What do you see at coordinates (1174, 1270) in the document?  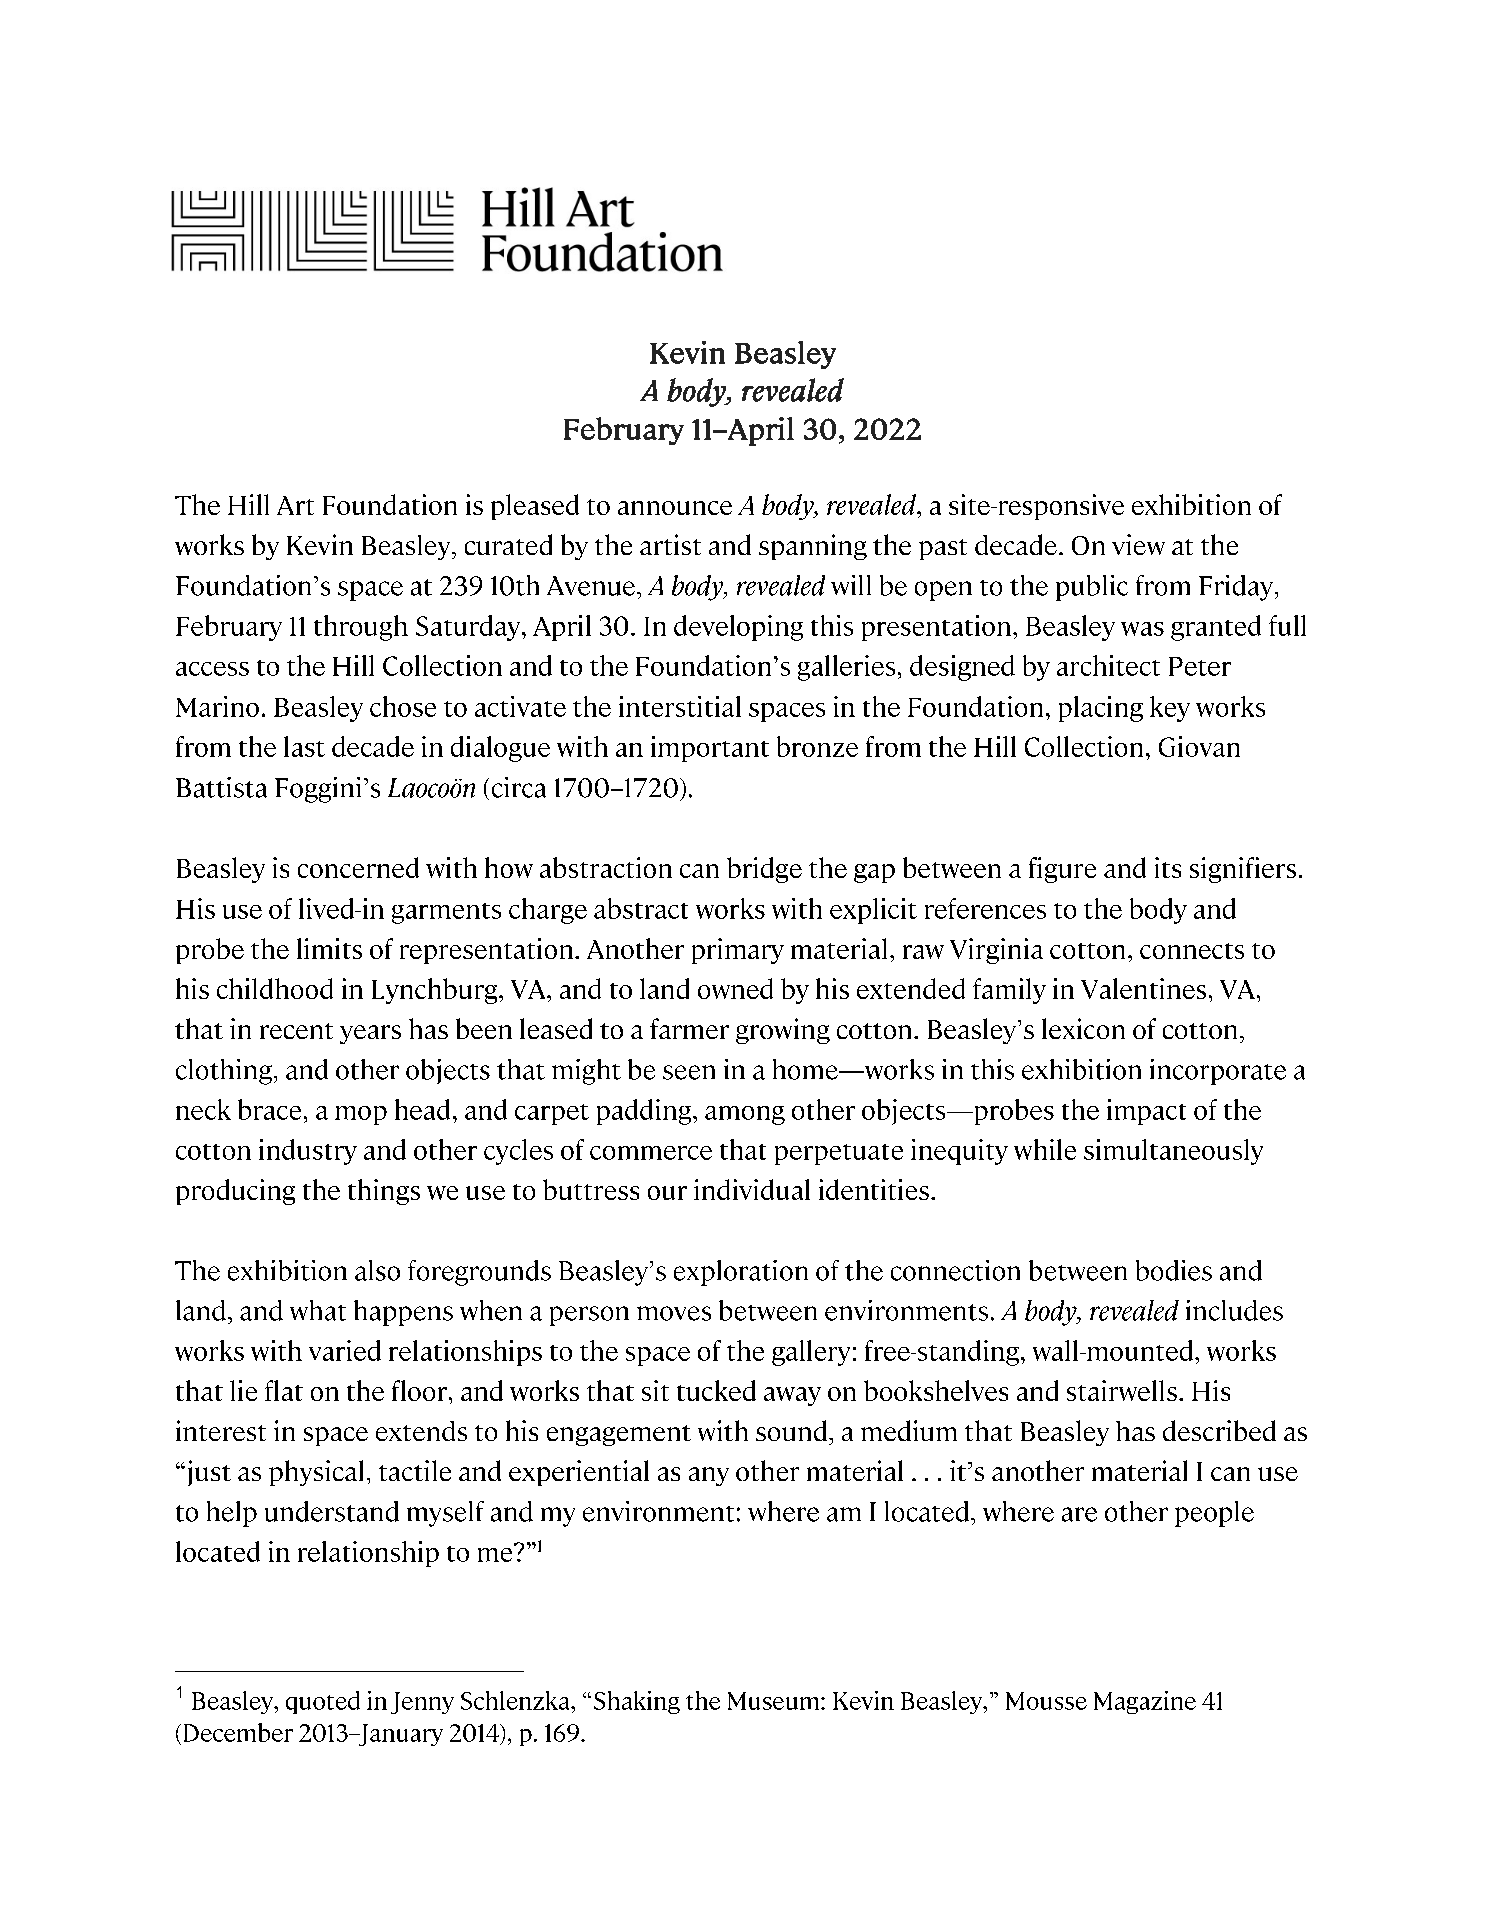 I see `bodies` at bounding box center [1174, 1270].
